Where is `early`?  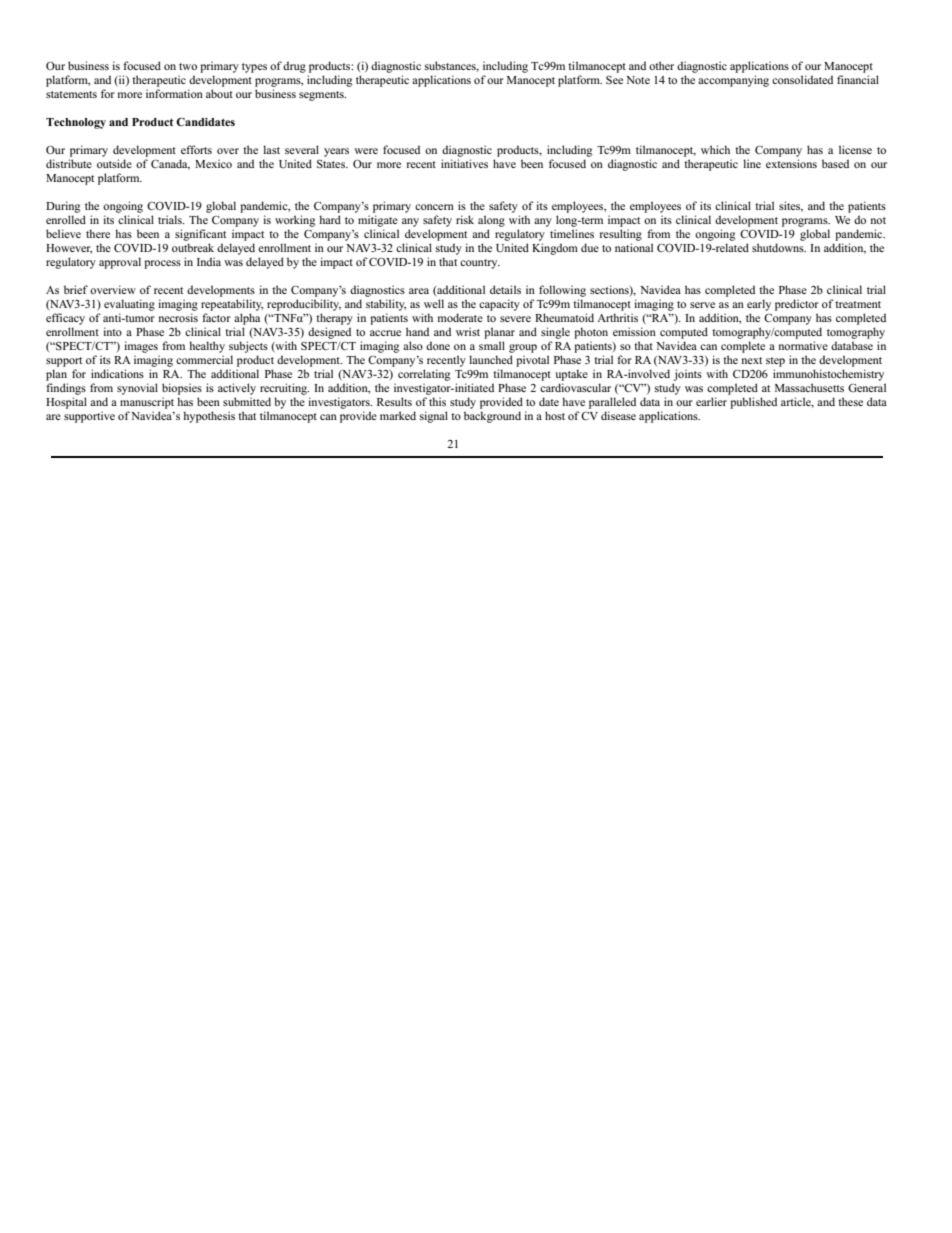 early is located at coordinates (759, 305).
